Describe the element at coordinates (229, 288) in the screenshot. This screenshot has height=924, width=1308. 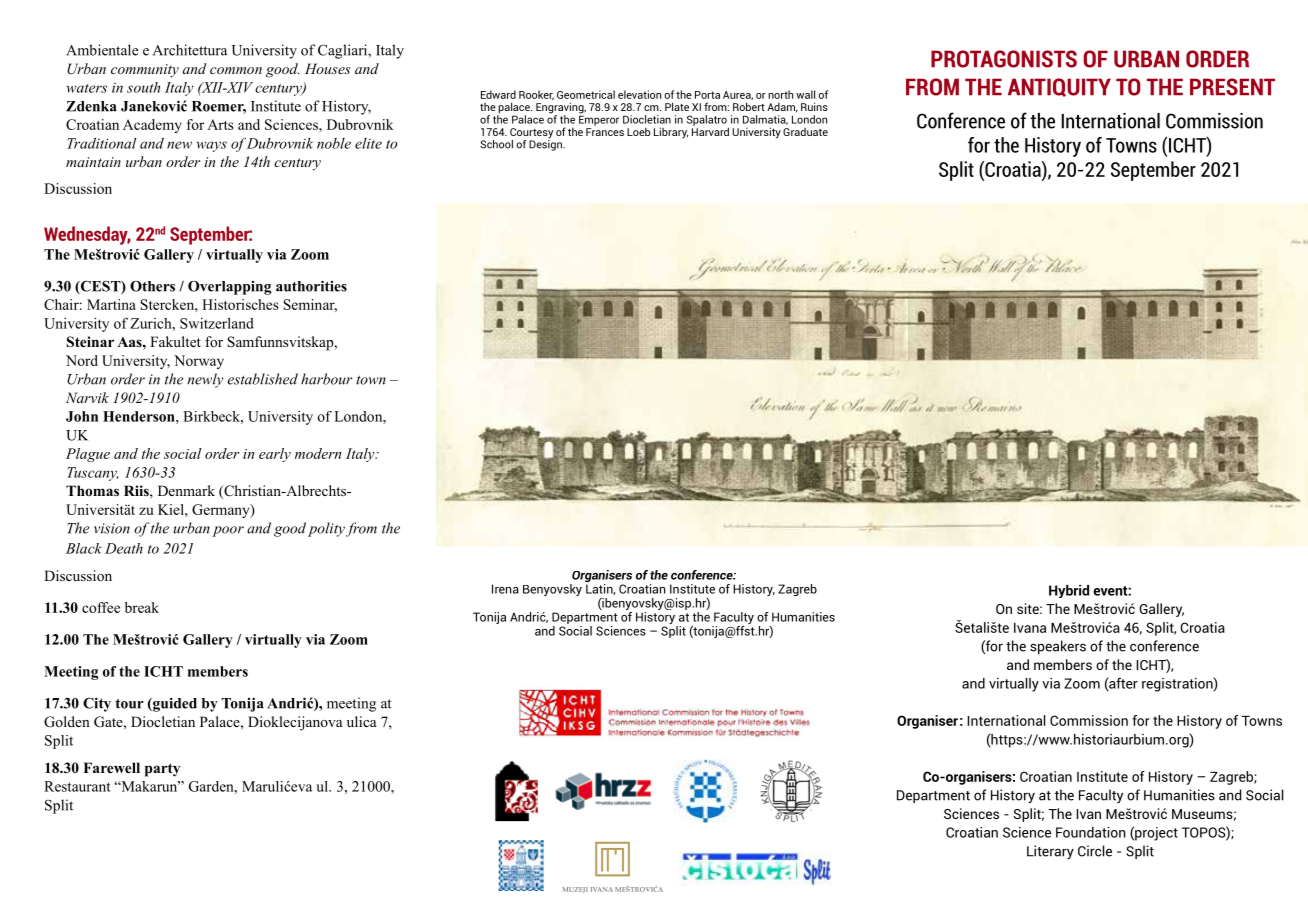
I see `Overlapping` at that location.
